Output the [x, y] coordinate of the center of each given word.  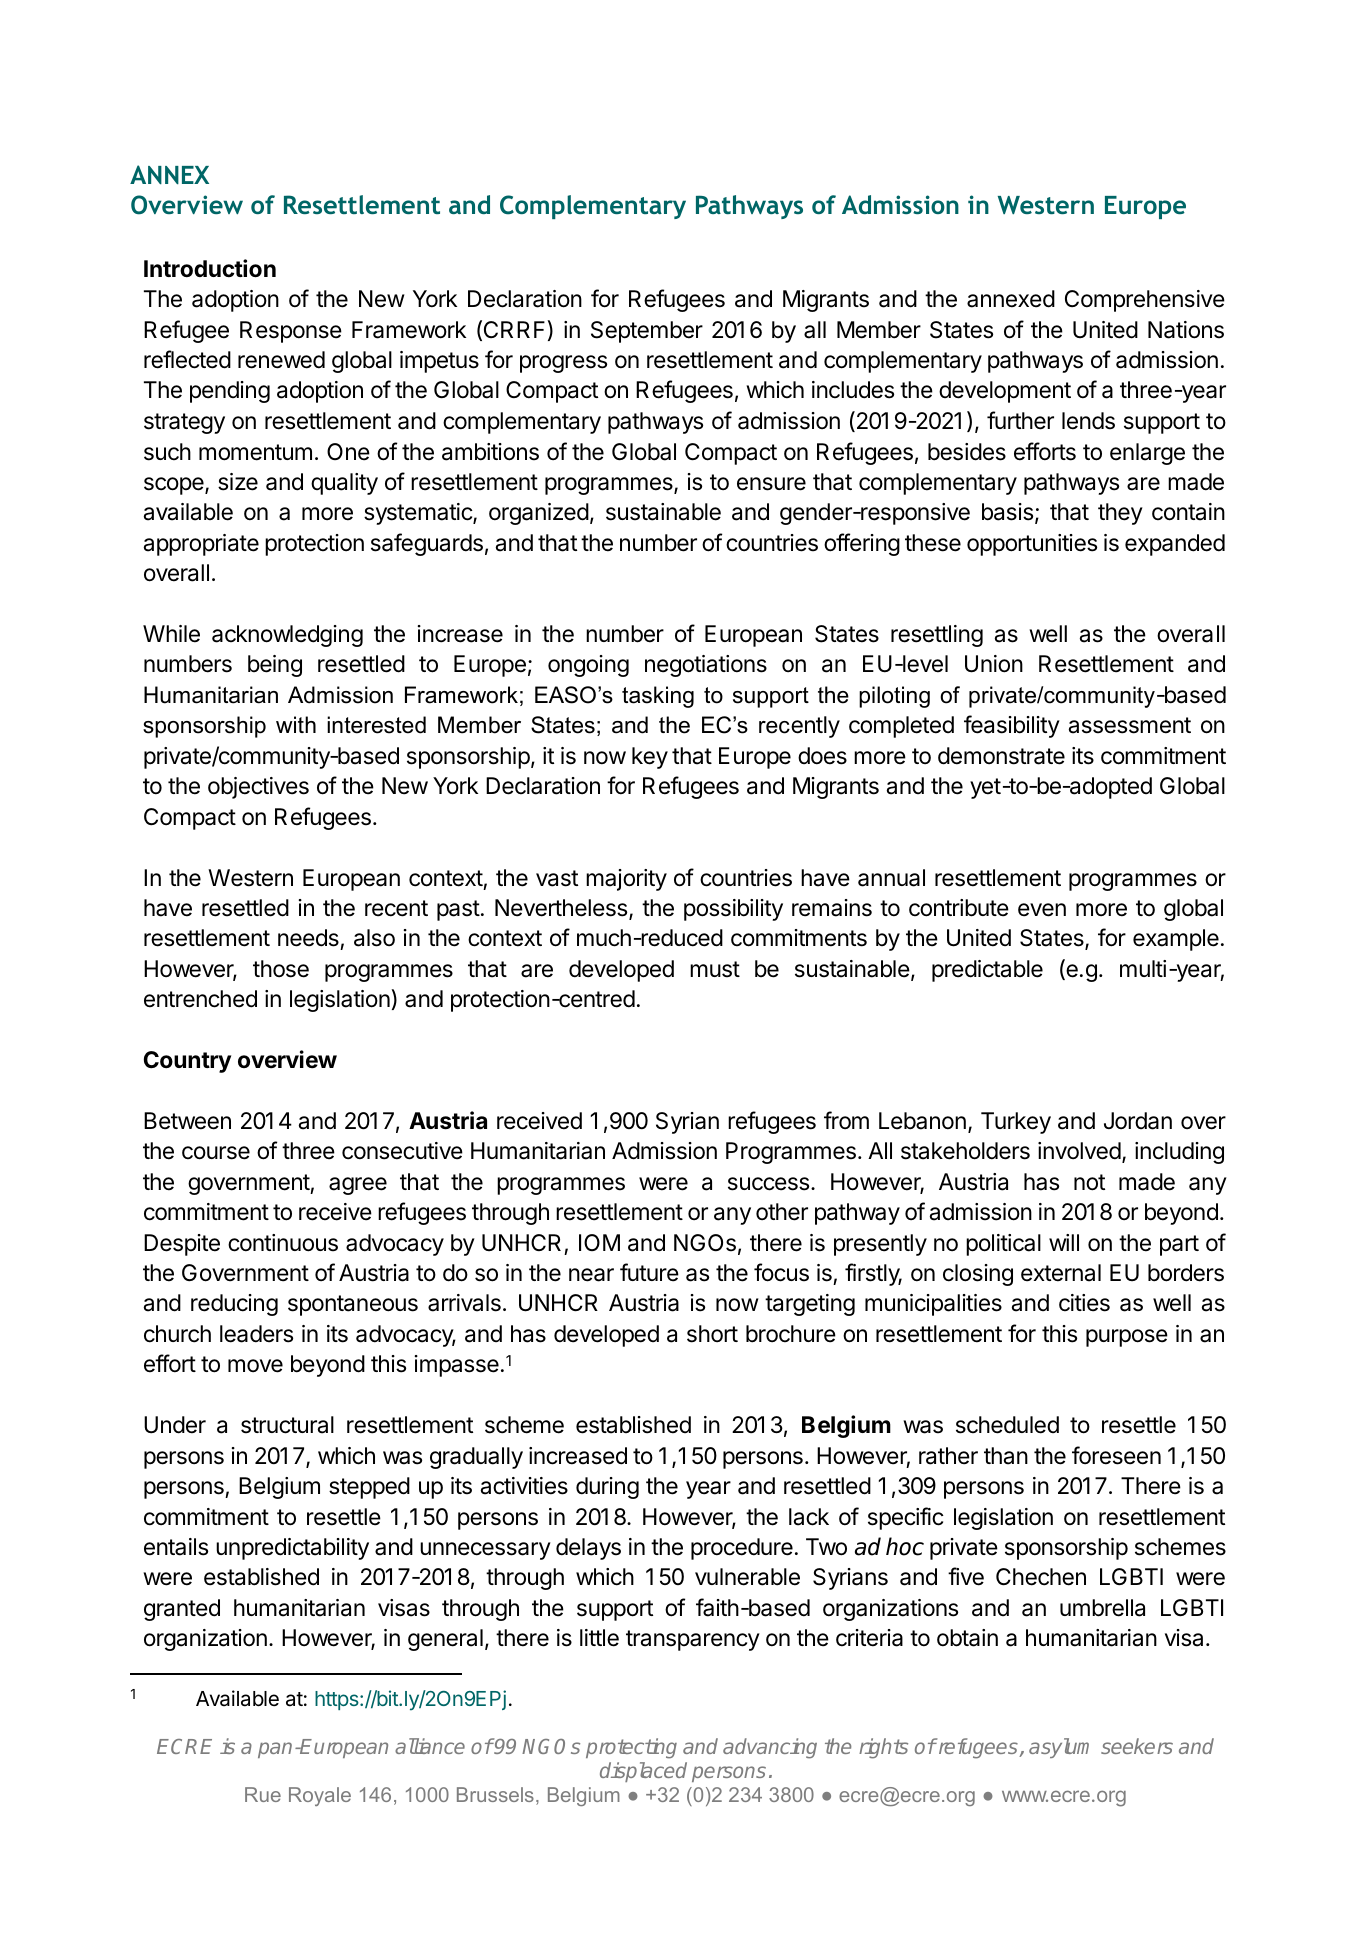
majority [626, 880]
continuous [283, 1243]
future [649, 1272]
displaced [643, 1772]
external [1061, 1273]
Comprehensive [1145, 301]
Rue [263, 1794]
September [647, 332]
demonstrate [1001, 756]
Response [291, 332]
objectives [258, 788]
